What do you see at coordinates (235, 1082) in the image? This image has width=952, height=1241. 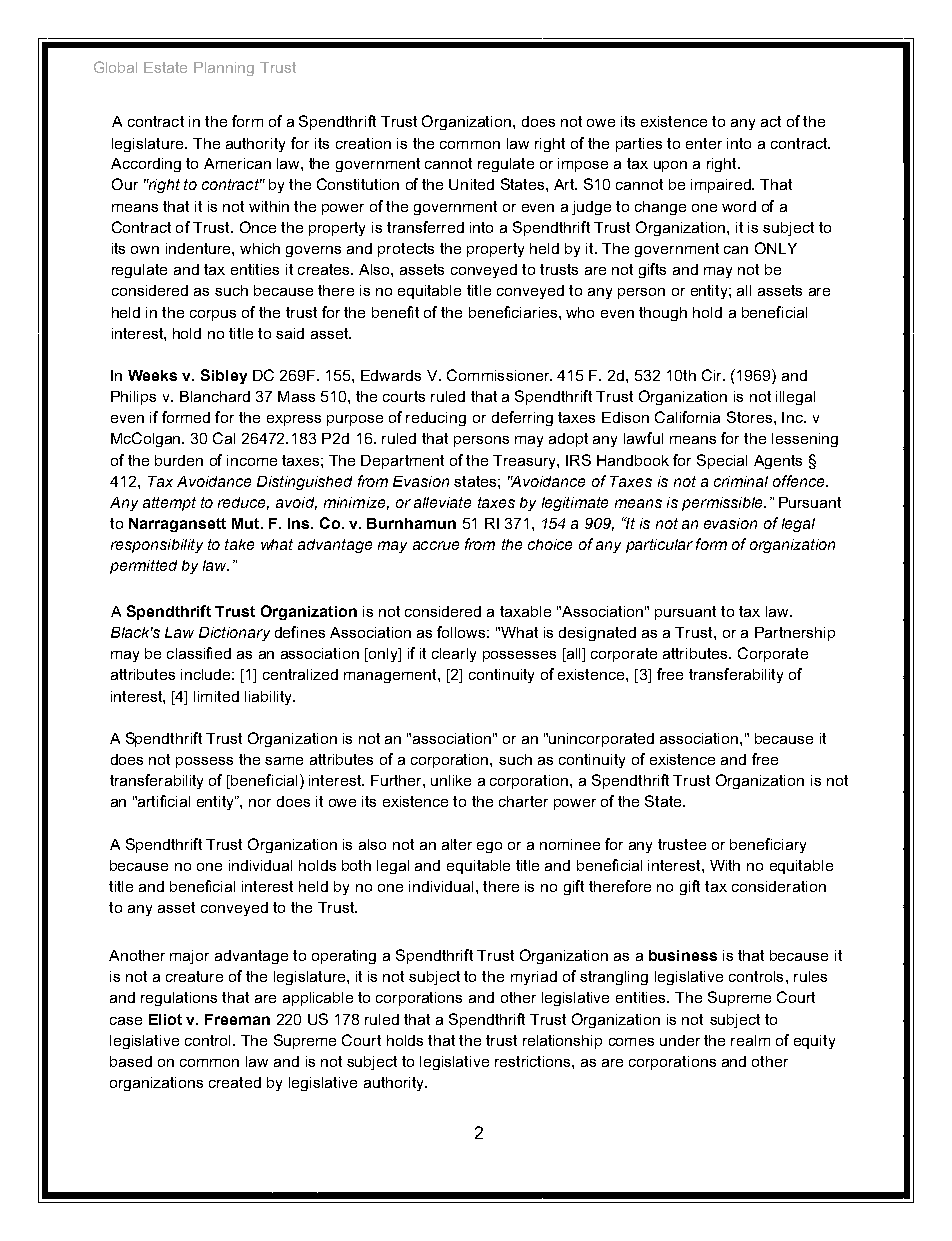 I see `created` at bounding box center [235, 1082].
